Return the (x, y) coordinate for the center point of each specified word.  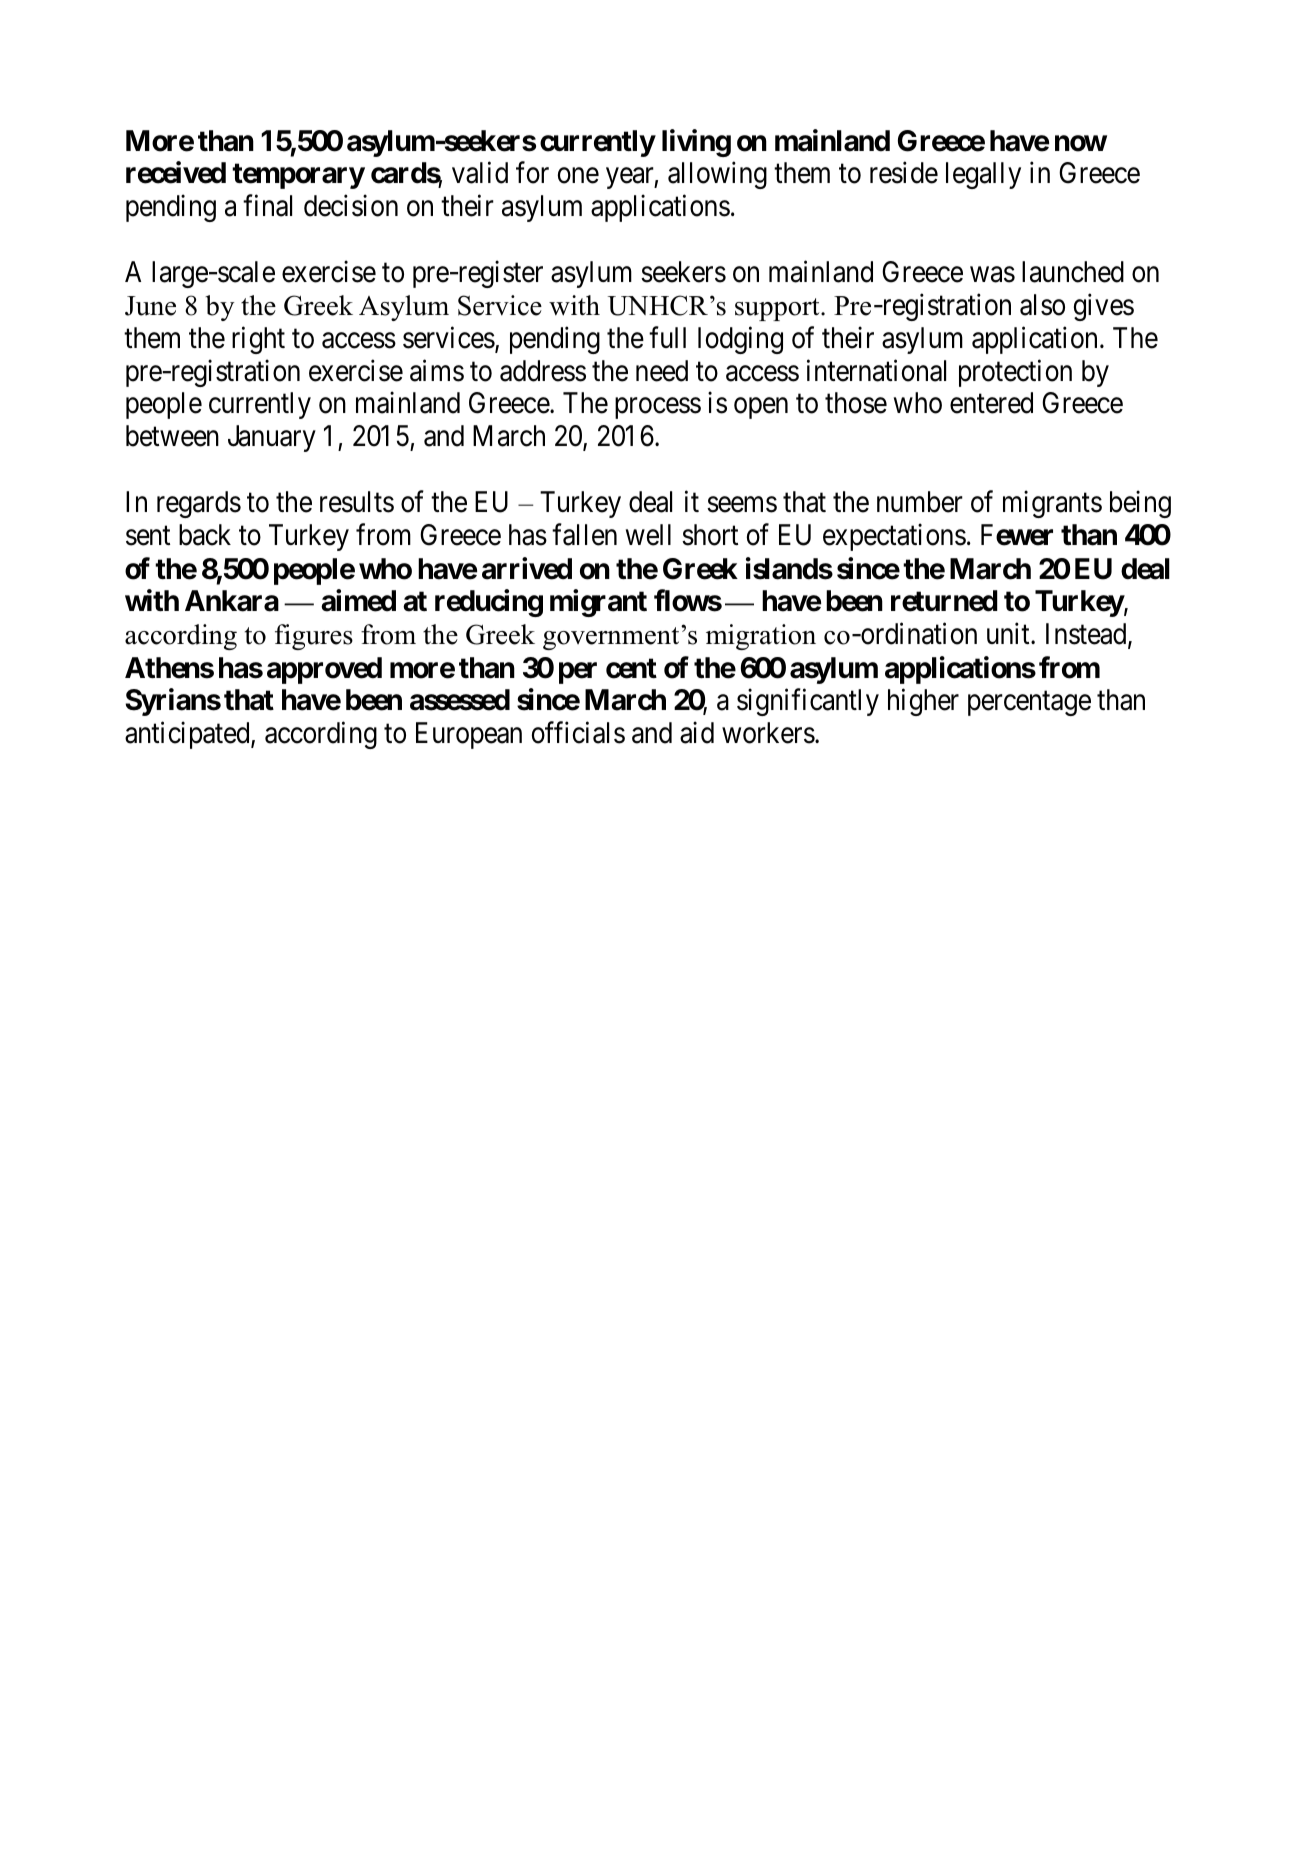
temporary (298, 176)
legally (983, 175)
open (761, 408)
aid (697, 732)
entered (991, 403)
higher (923, 702)
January (272, 439)
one (578, 176)
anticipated (188, 735)
